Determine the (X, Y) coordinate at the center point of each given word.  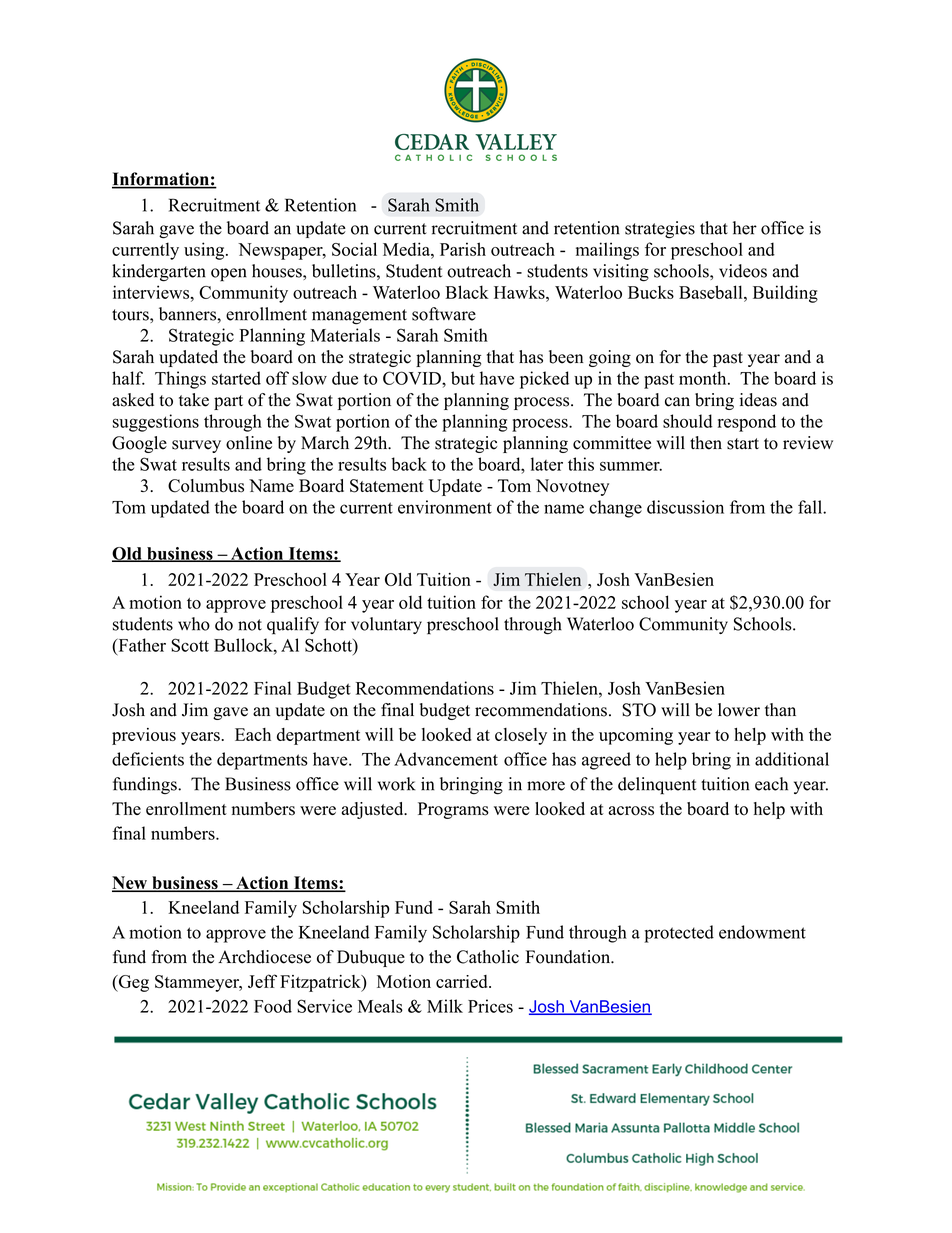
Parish (463, 249)
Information (161, 180)
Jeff (262, 981)
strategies (660, 230)
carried (463, 981)
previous (144, 736)
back (409, 464)
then (706, 443)
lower (739, 710)
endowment (762, 932)
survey (196, 446)
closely (521, 736)
